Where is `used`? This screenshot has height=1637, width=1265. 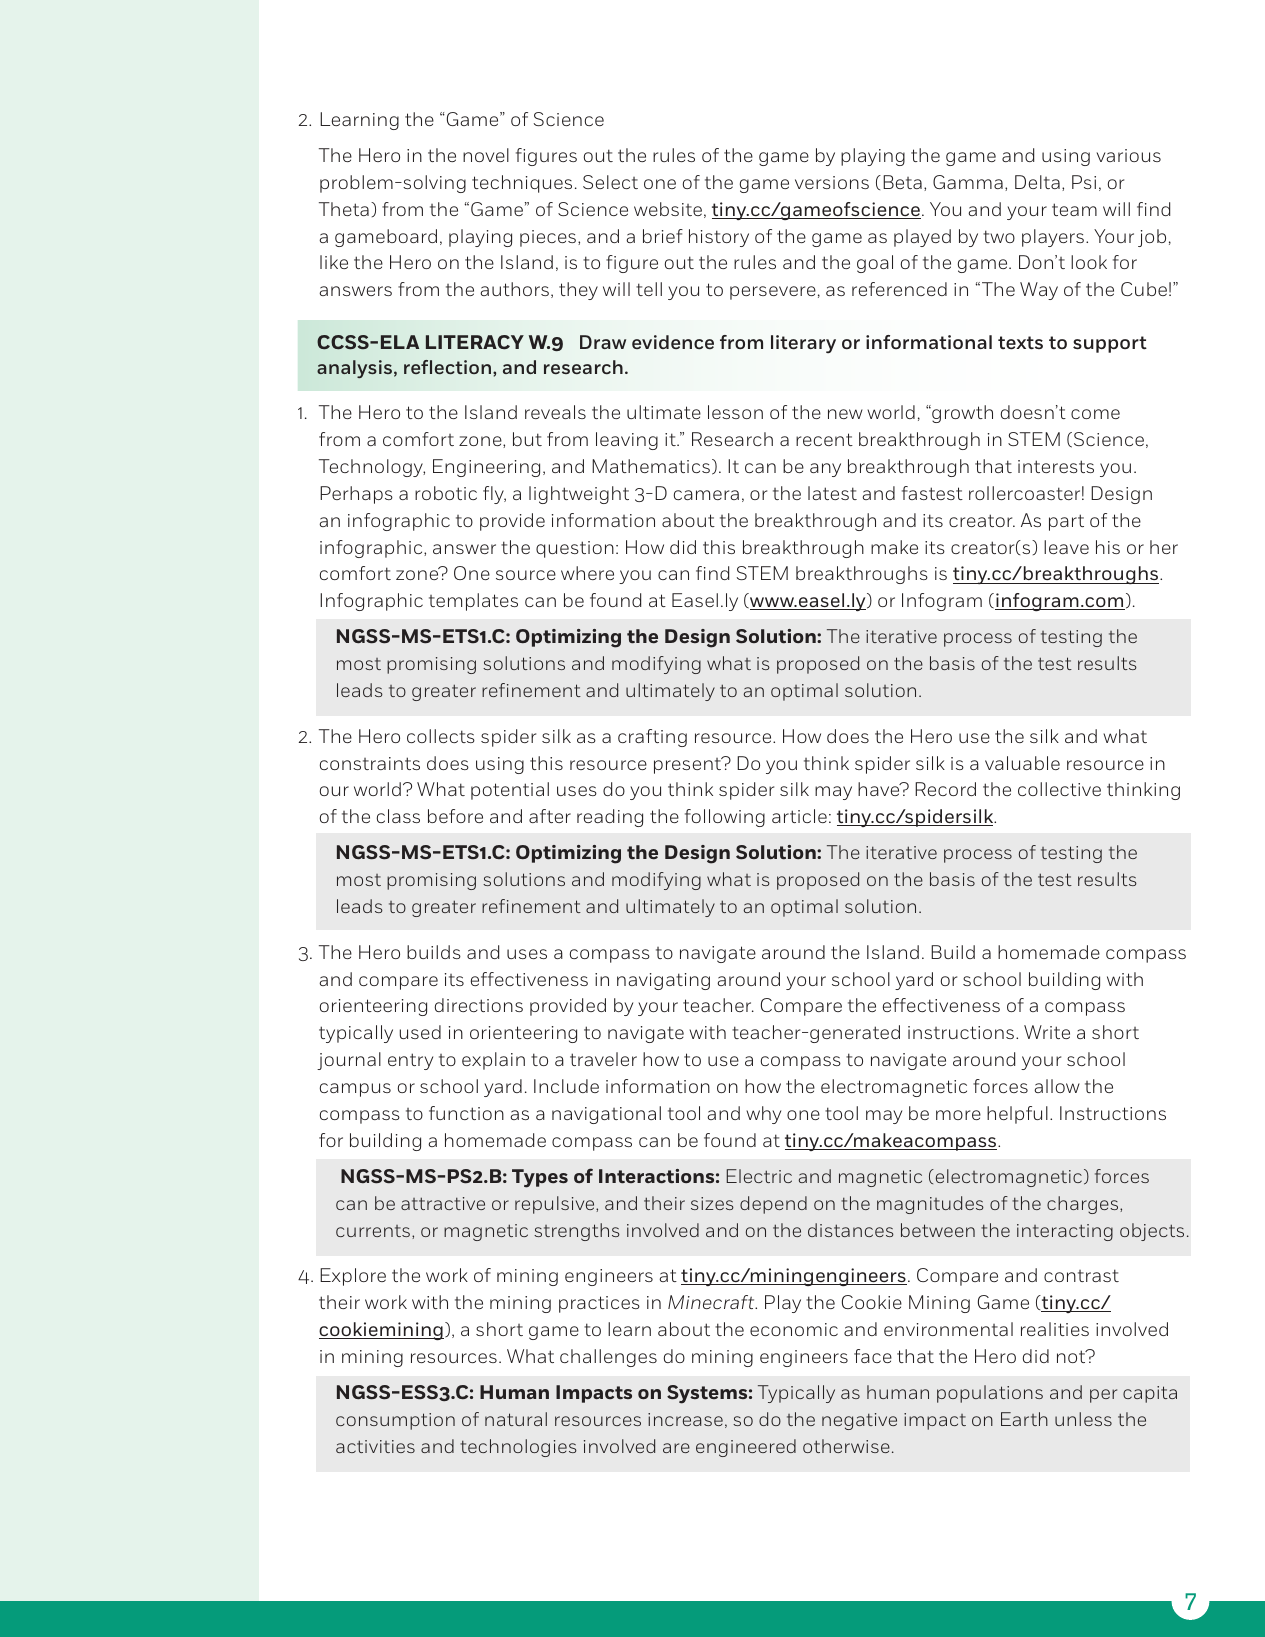
used is located at coordinates (420, 1032).
